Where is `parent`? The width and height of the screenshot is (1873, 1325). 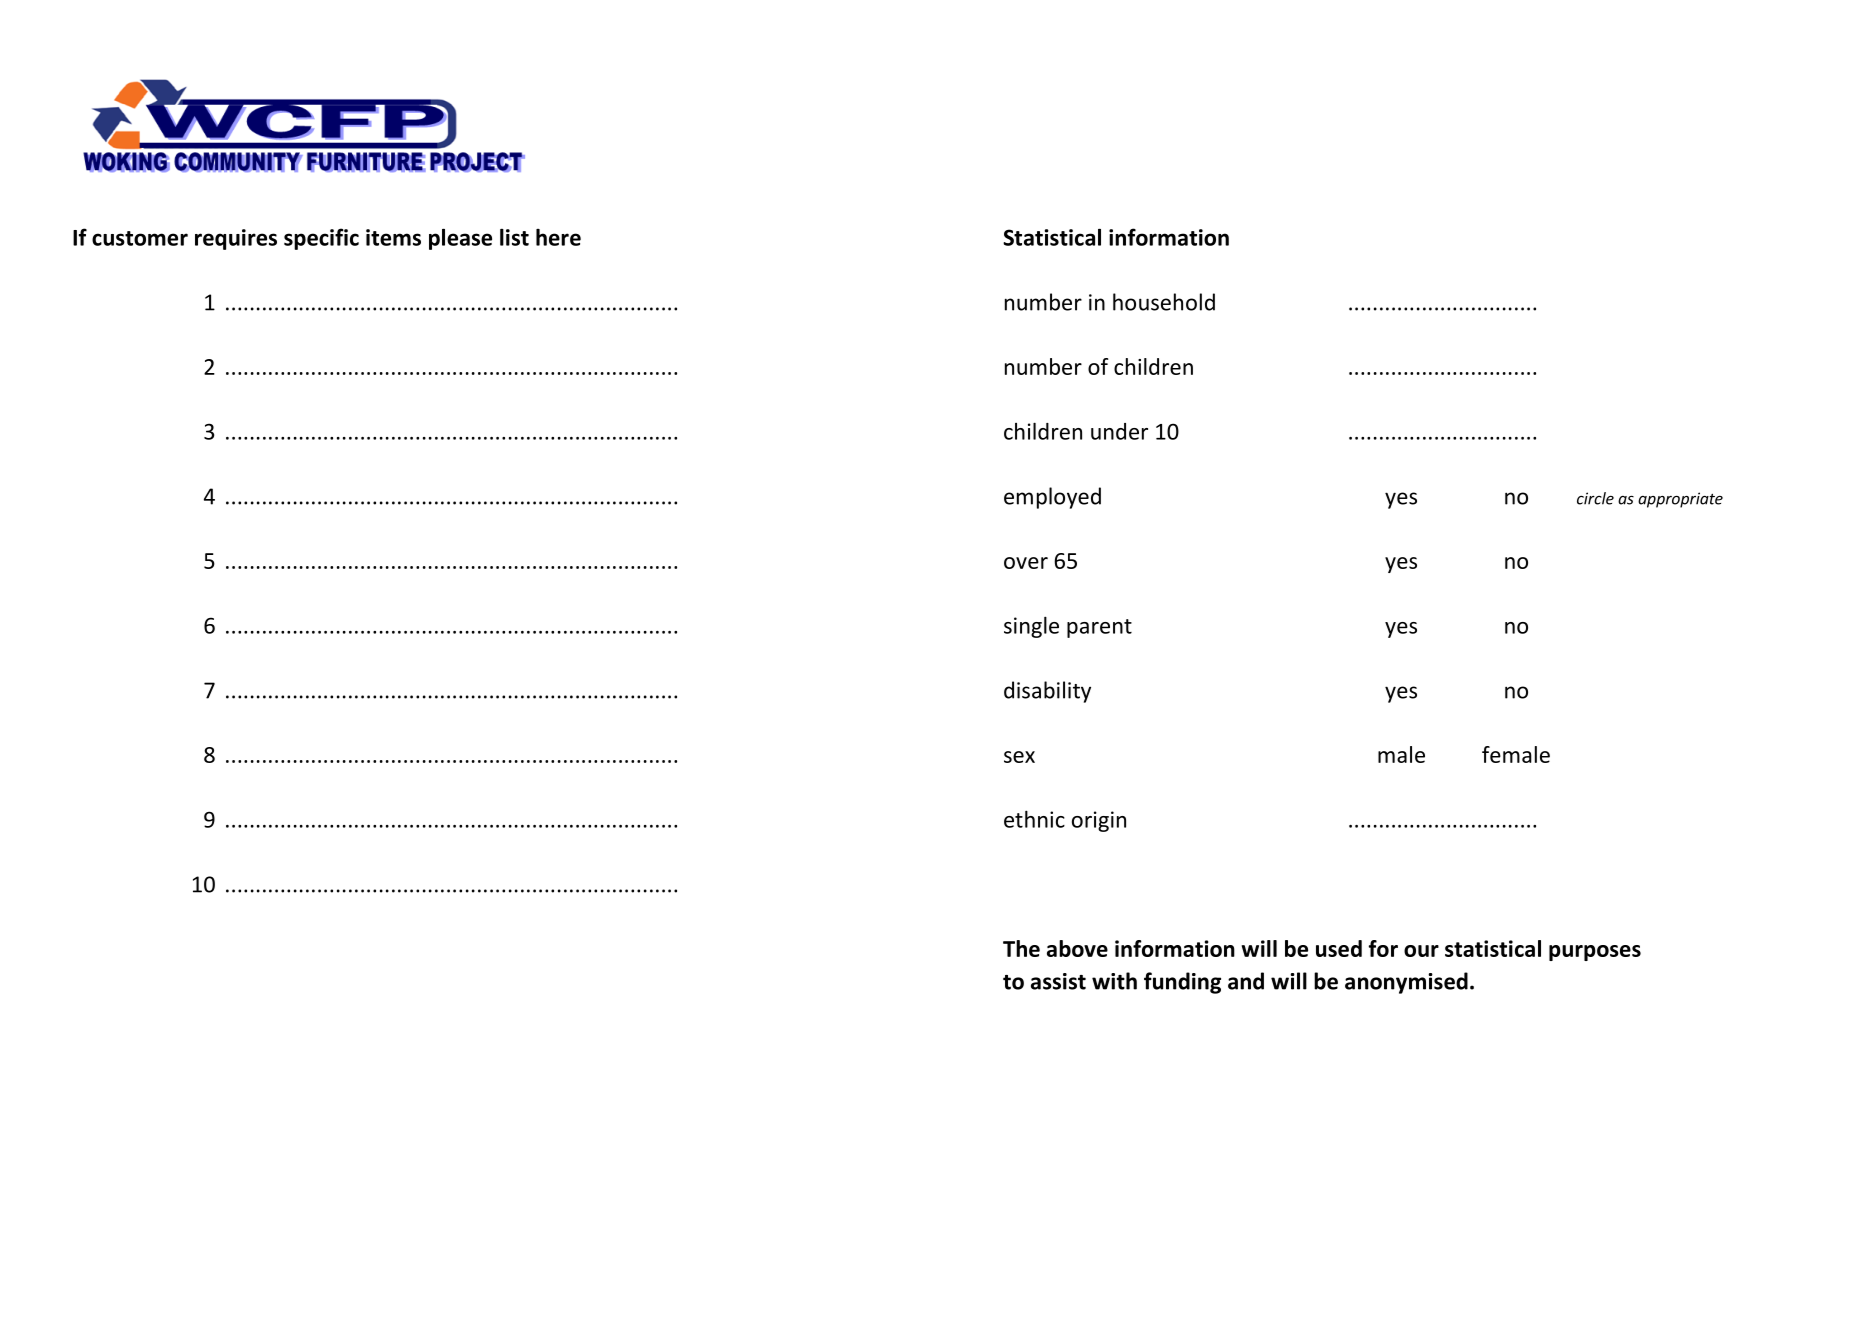
parent is located at coordinates (1099, 628).
